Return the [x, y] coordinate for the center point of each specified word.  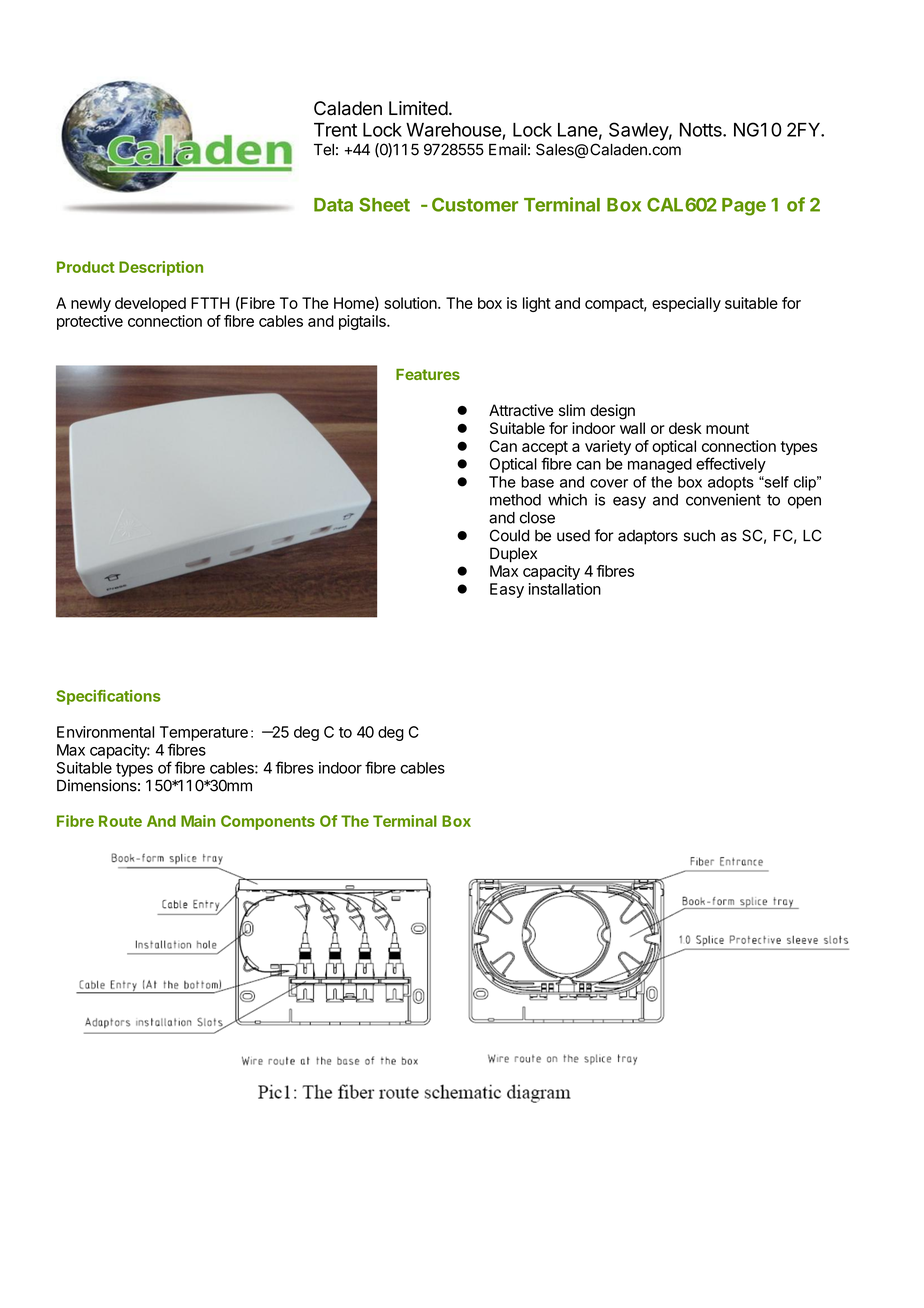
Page [744, 207]
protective [90, 322]
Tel [324, 150]
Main [198, 821]
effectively [731, 465]
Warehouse [454, 131]
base [537, 482]
